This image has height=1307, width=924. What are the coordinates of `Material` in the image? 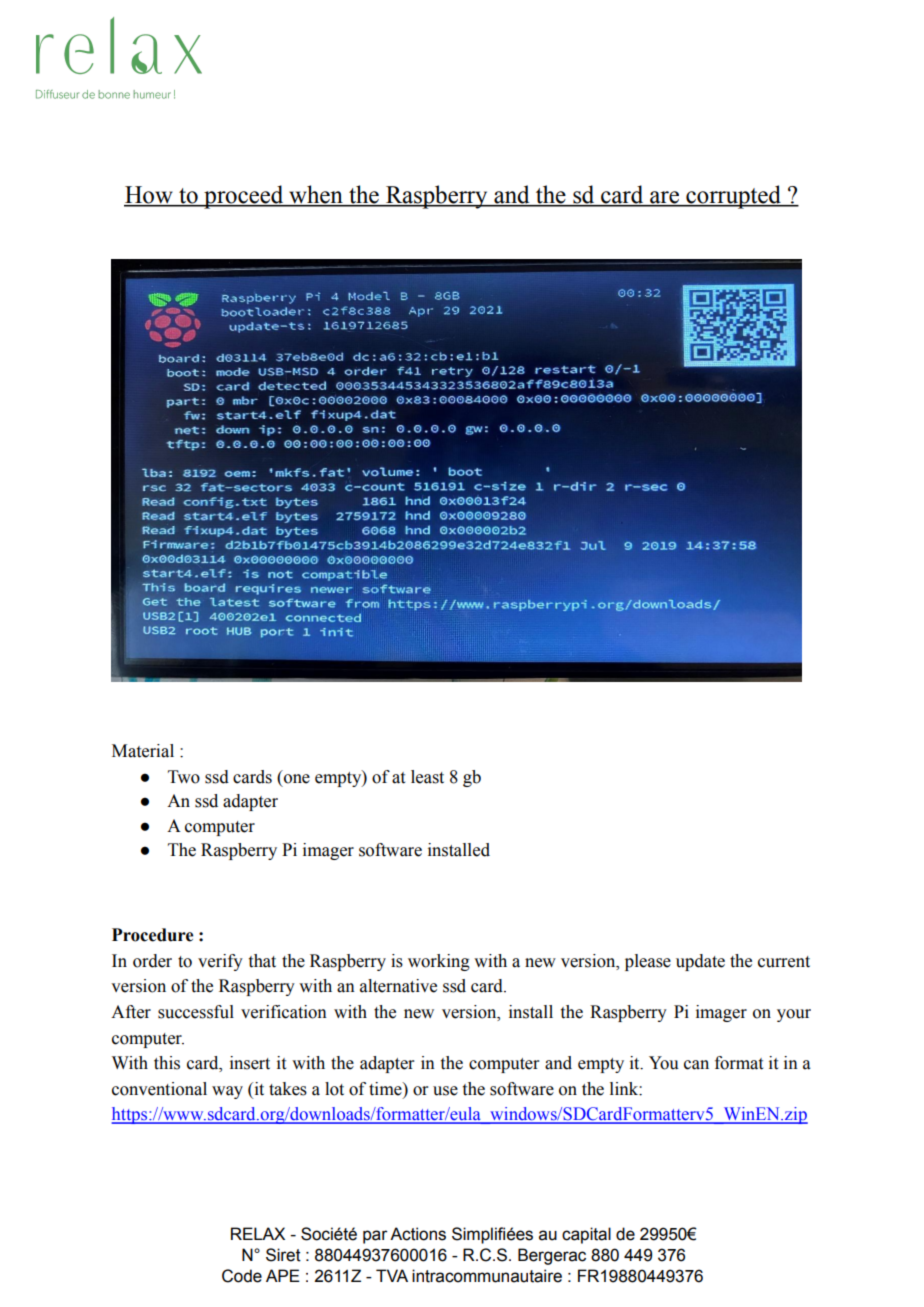 It's located at (143, 751).
